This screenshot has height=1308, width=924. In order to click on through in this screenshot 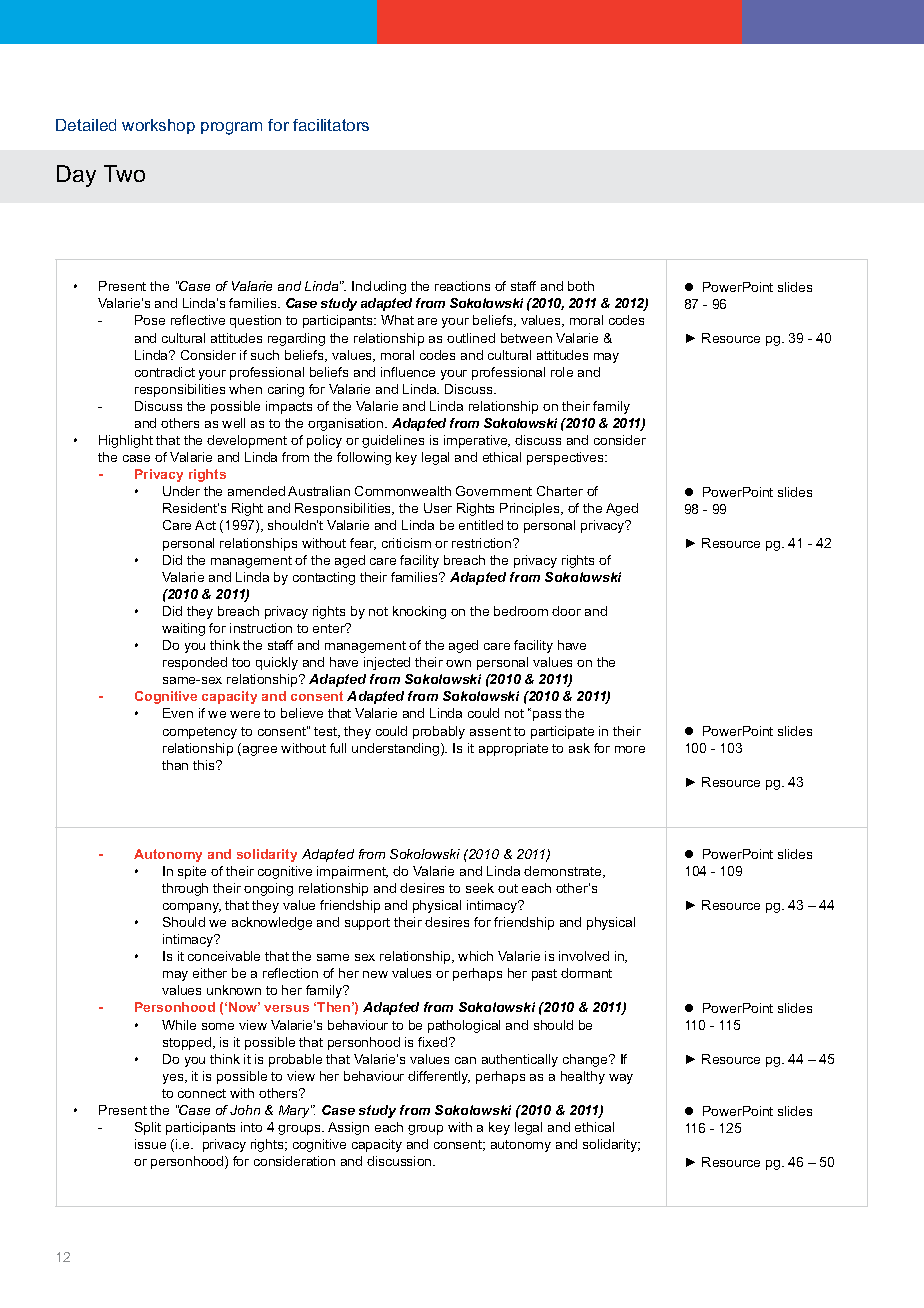, I will do `click(185, 889)`.
